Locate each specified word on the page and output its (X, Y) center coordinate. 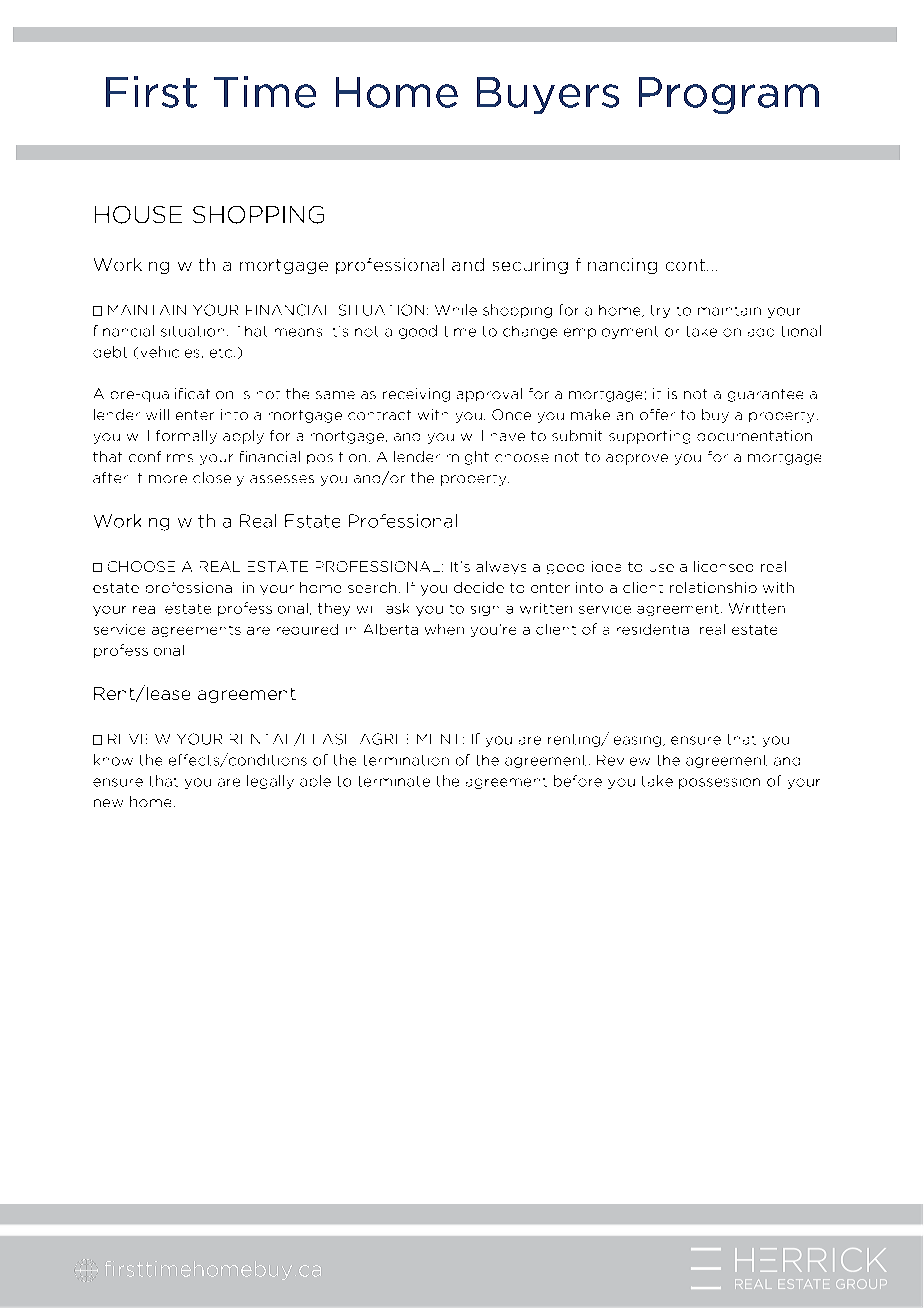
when (444, 629)
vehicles (170, 352)
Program (729, 95)
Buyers (548, 95)
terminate (394, 781)
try (660, 311)
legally (270, 782)
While (456, 310)
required (307, 629)
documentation (754, 435)
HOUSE (138, 215)
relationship (713, 587)
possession (719, 783)
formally (186, 437)
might (468, 458)
